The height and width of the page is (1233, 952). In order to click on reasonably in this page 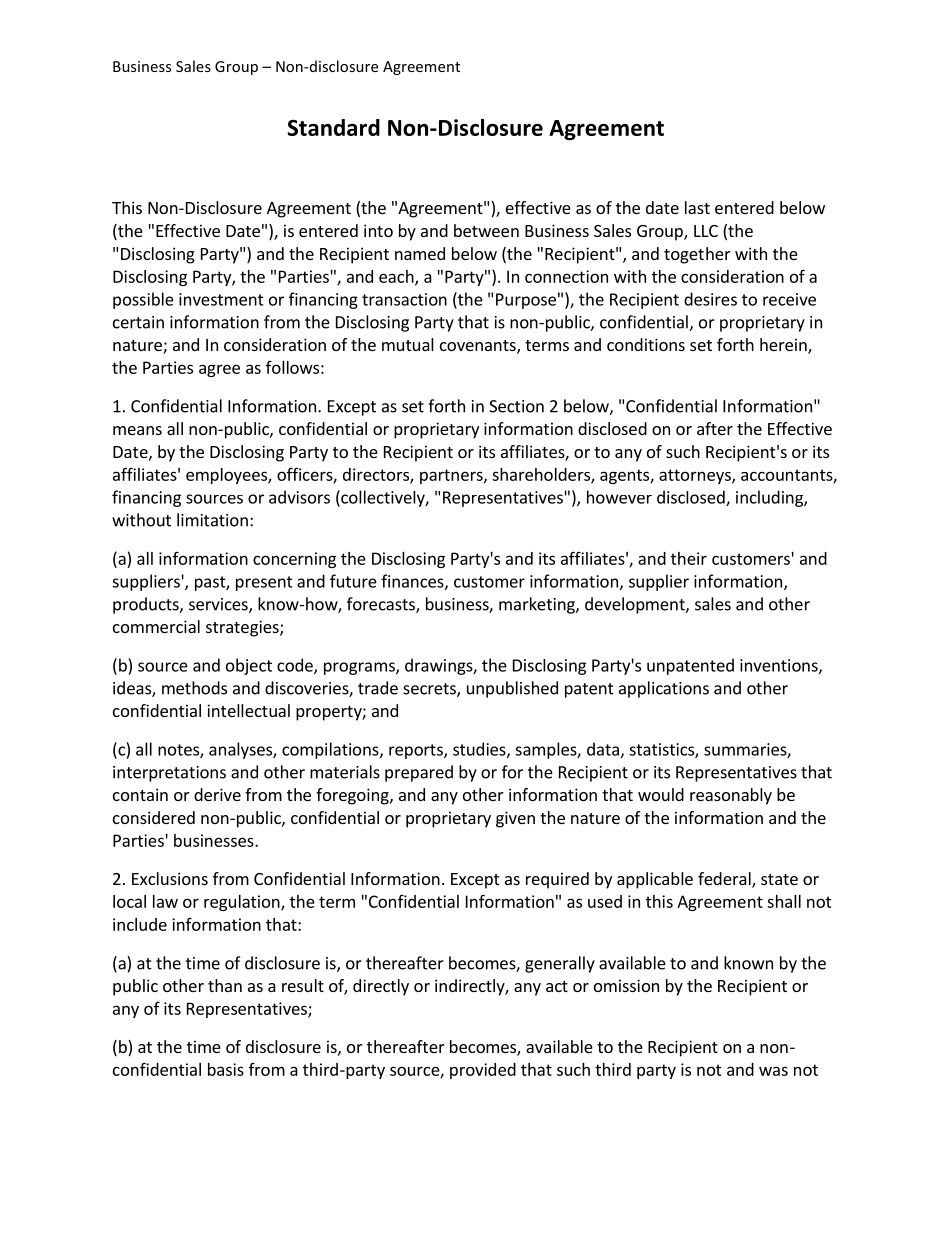, I will do `click(731, 796)`.
